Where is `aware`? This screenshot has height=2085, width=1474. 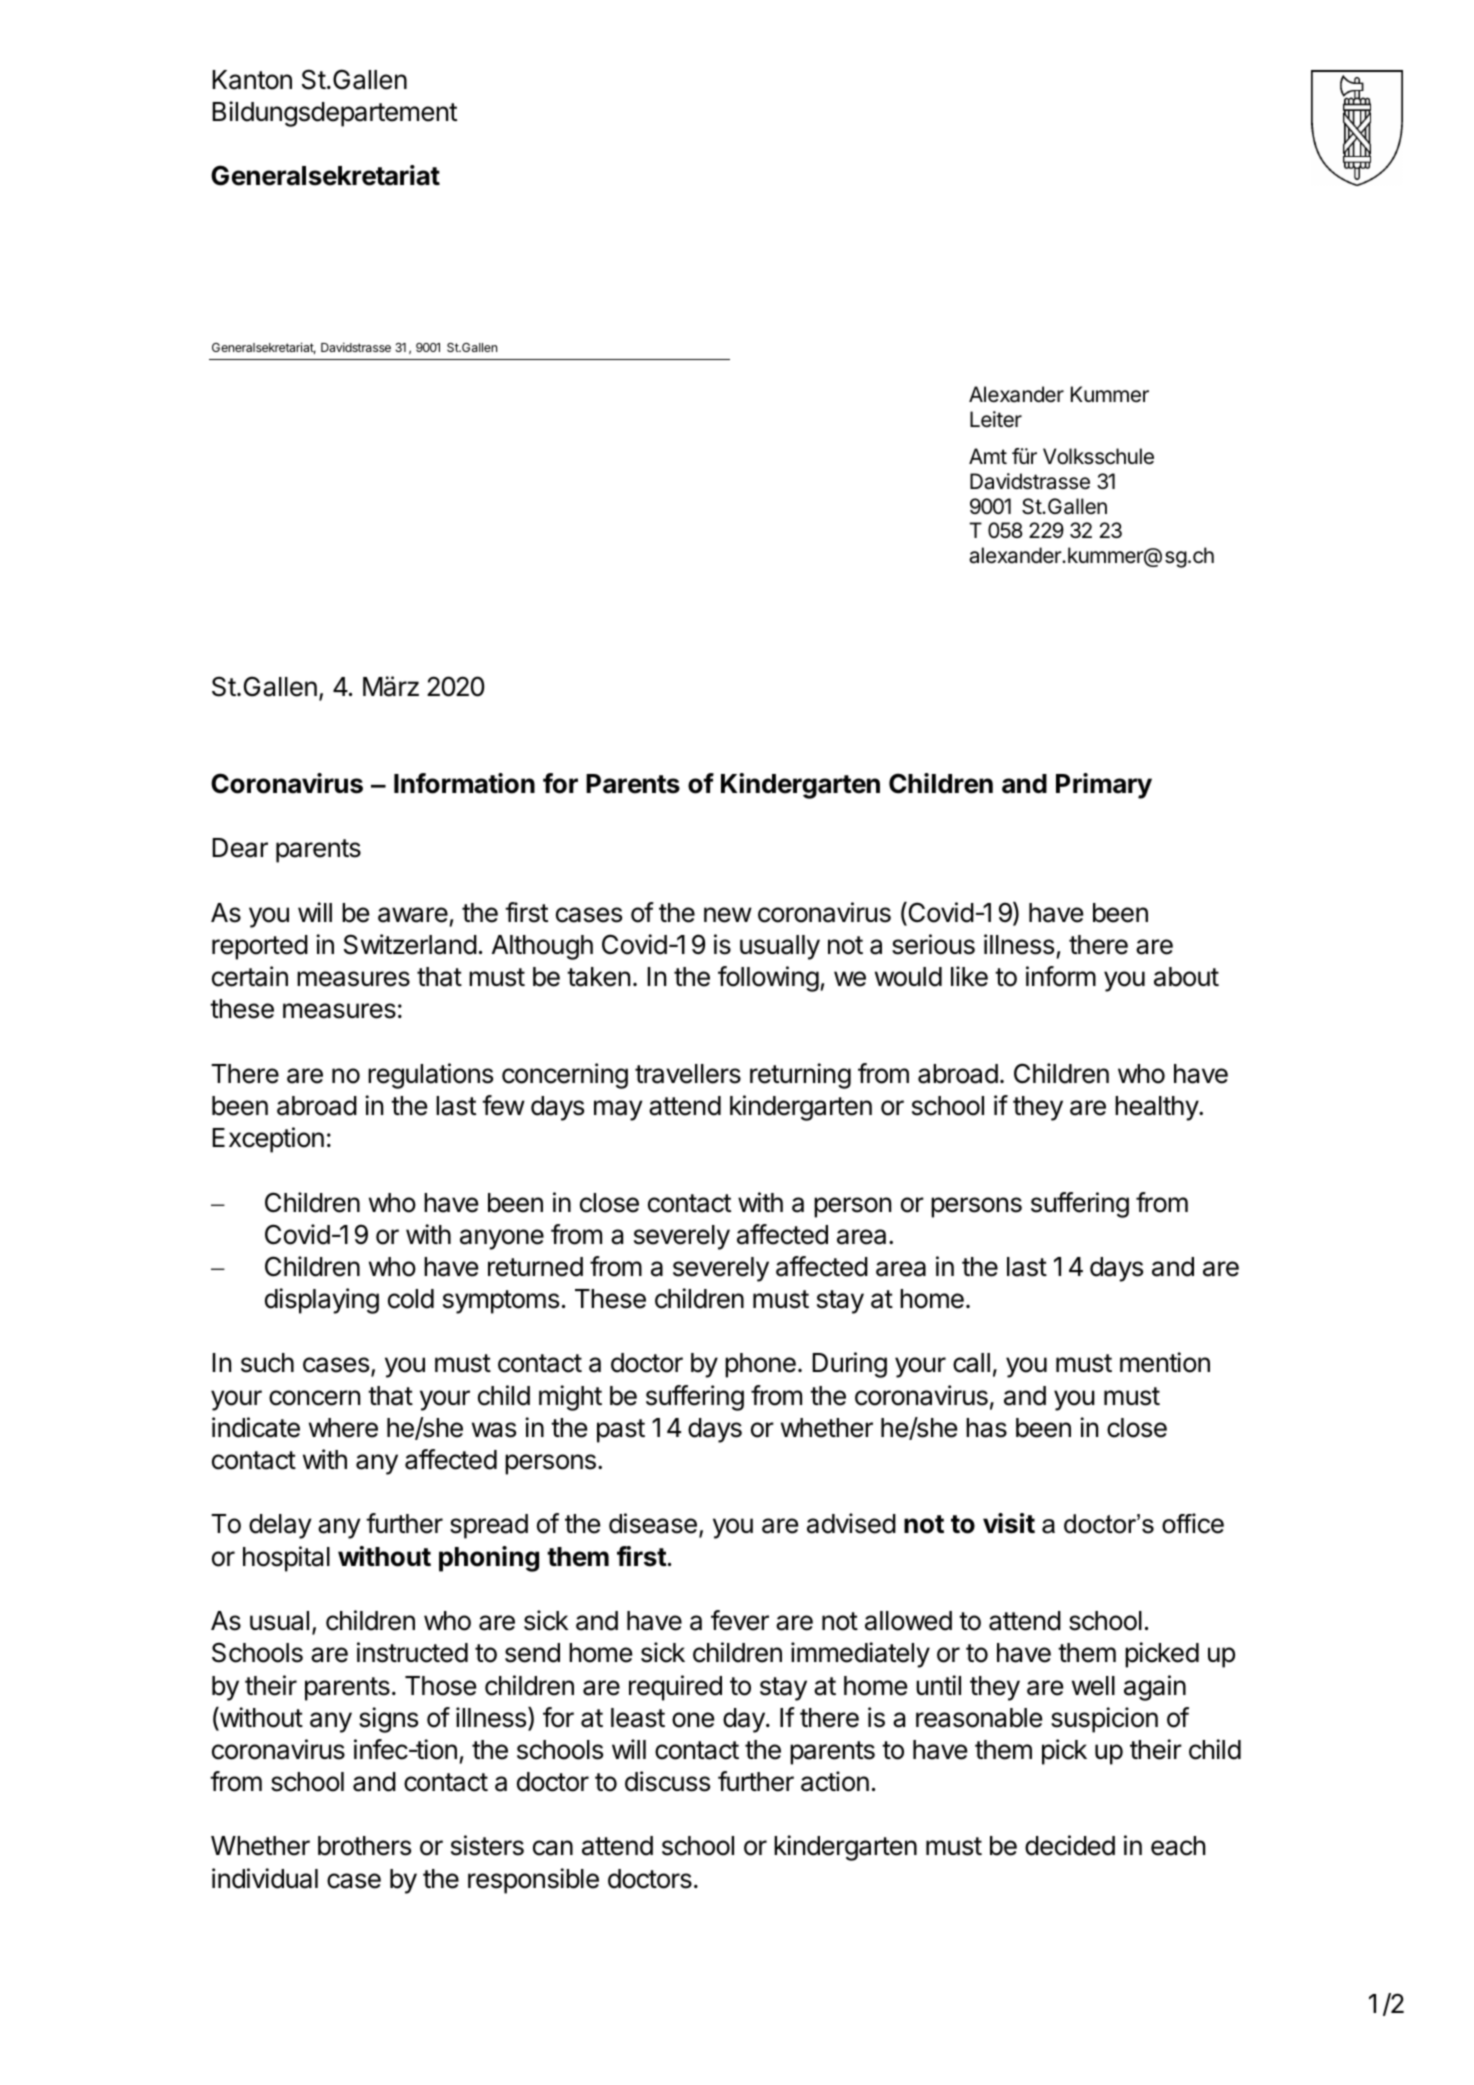
aware is located at coordinates (413, 915).
